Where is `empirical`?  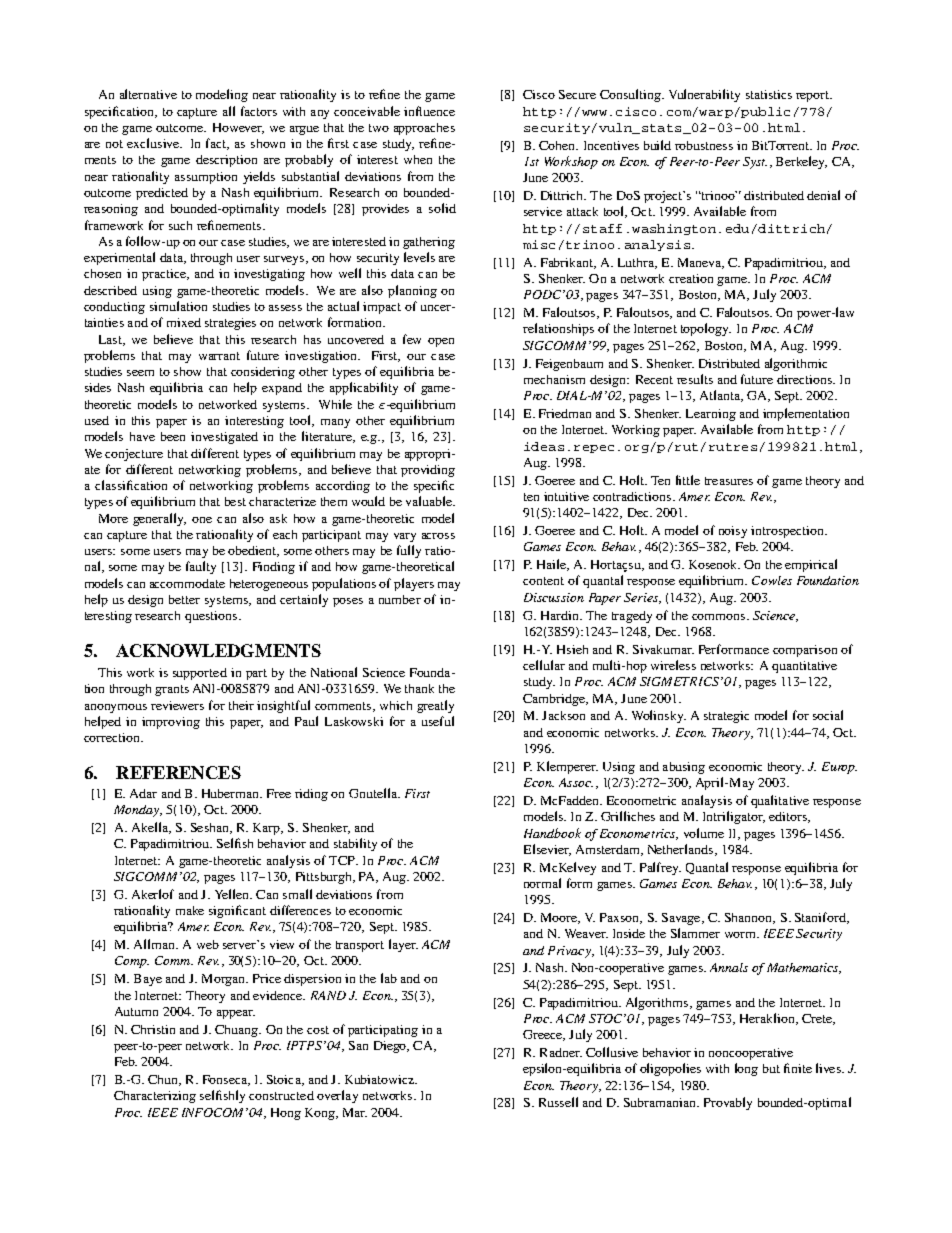
empirical is located at coordinates (811, 565).
